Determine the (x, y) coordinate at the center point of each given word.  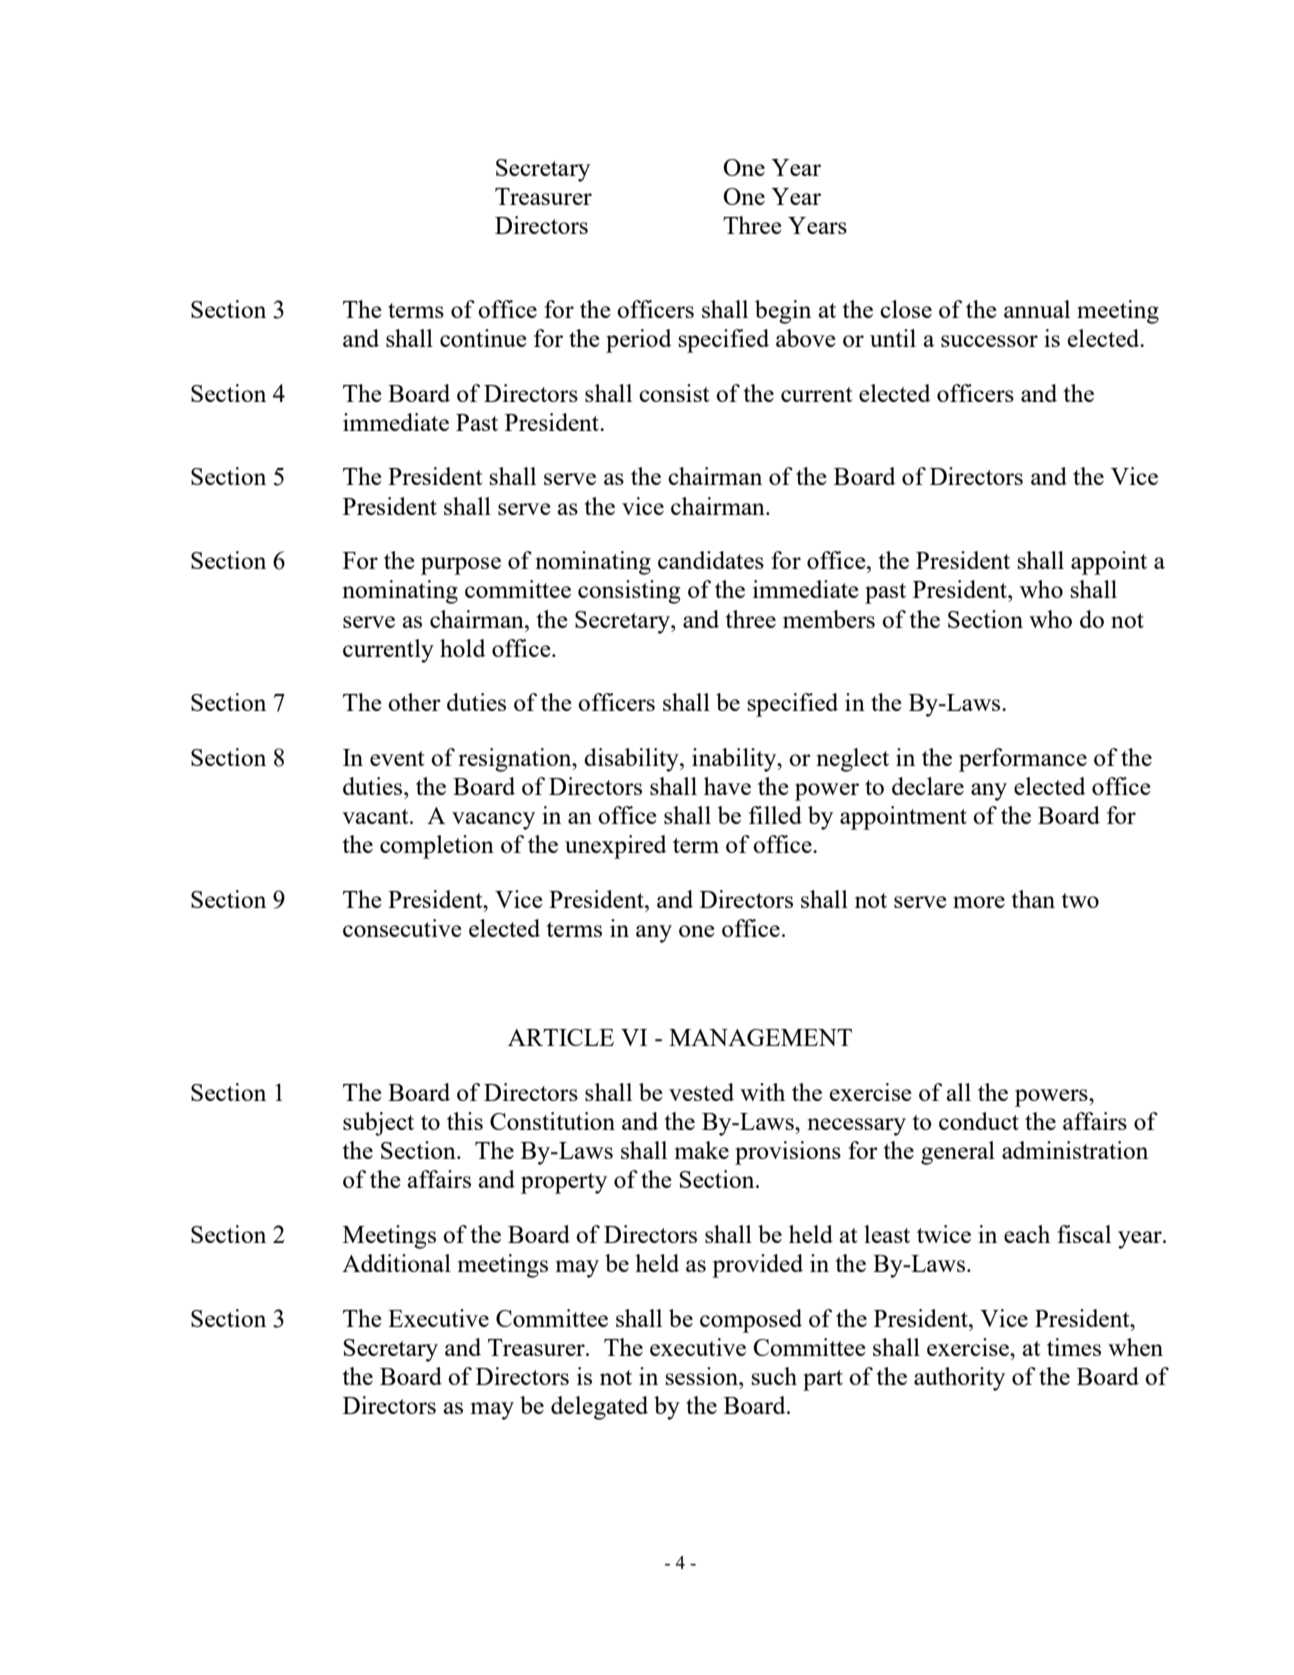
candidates (711, 560)
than (1033, 899)
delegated (599, 1408)
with (762, 1092)
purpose (461, 566)
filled (775, 815)
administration (1075, 1150)
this (465, 1121)
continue (483, 338)
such (774, 1376)
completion (437, 847)
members (829, 619)
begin (783, 312)
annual (1037, 309)
